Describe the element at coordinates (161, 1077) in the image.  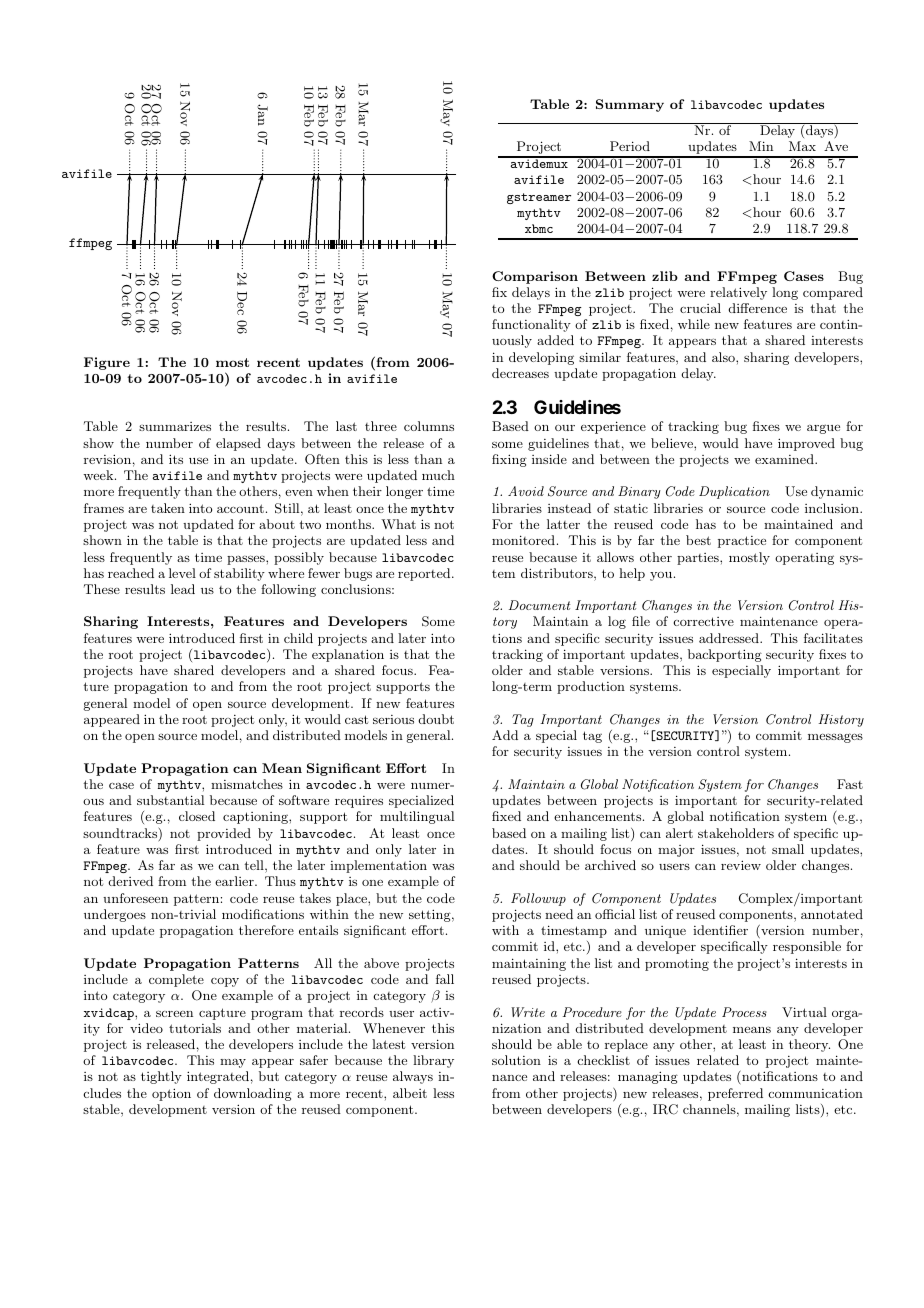
I see `tightly` at that location.
